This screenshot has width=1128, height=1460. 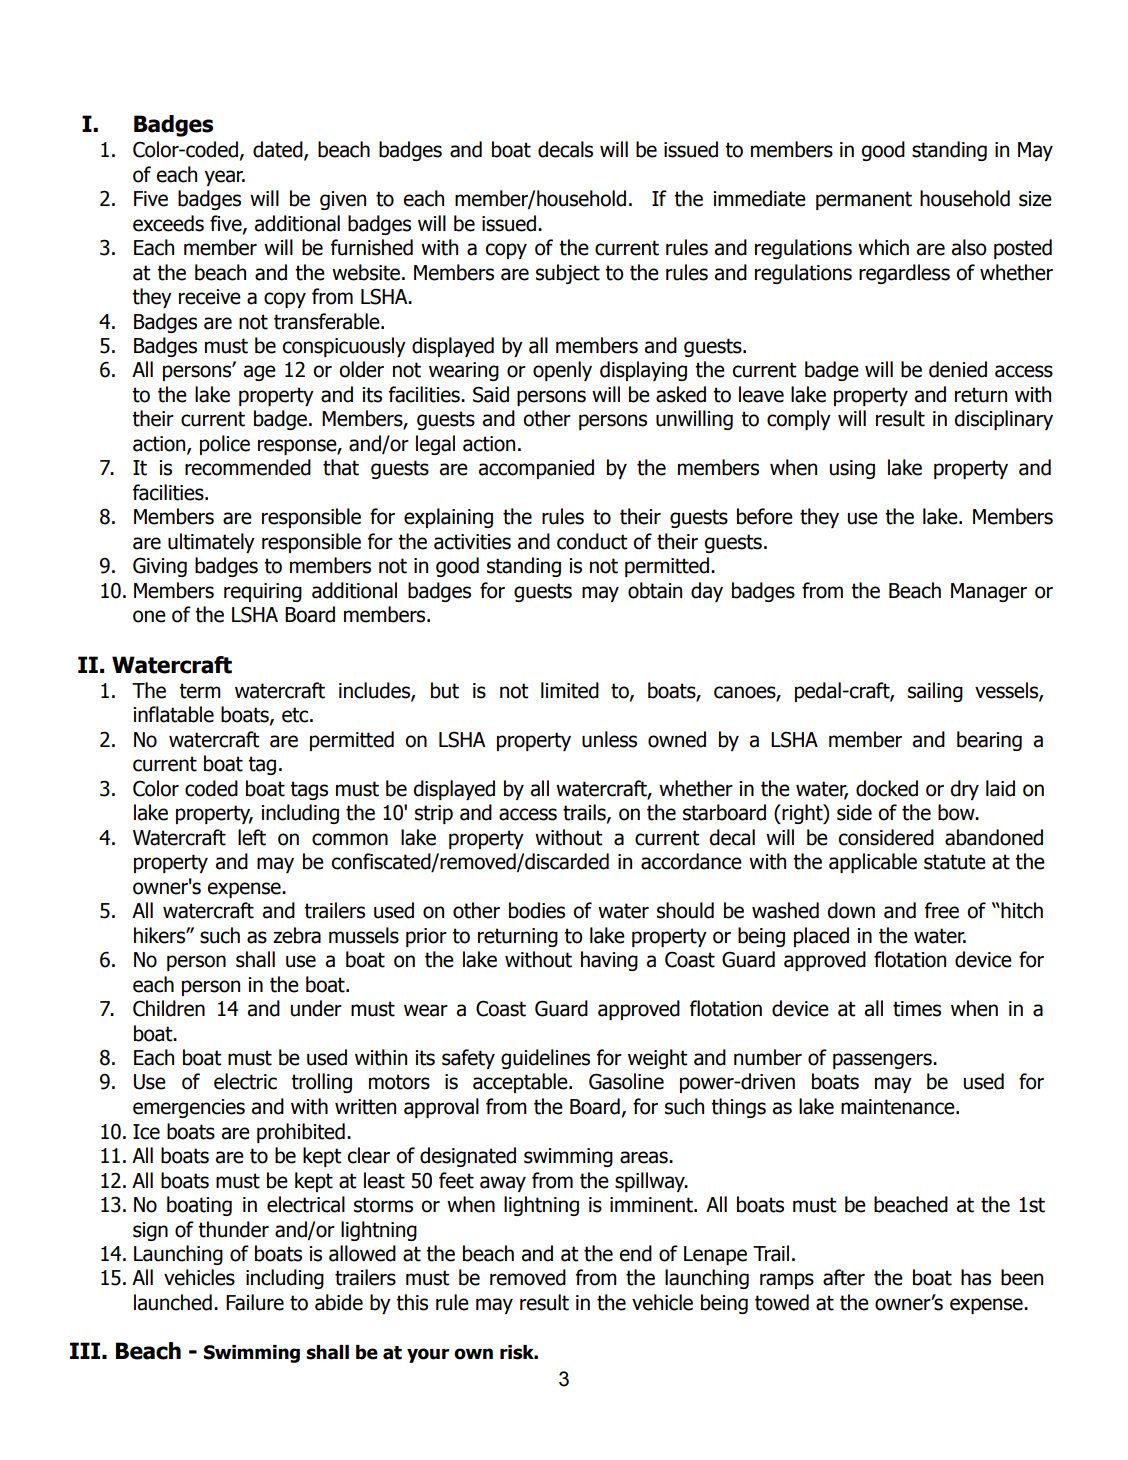 I want to click on limited, so click(x=570, y=690).
